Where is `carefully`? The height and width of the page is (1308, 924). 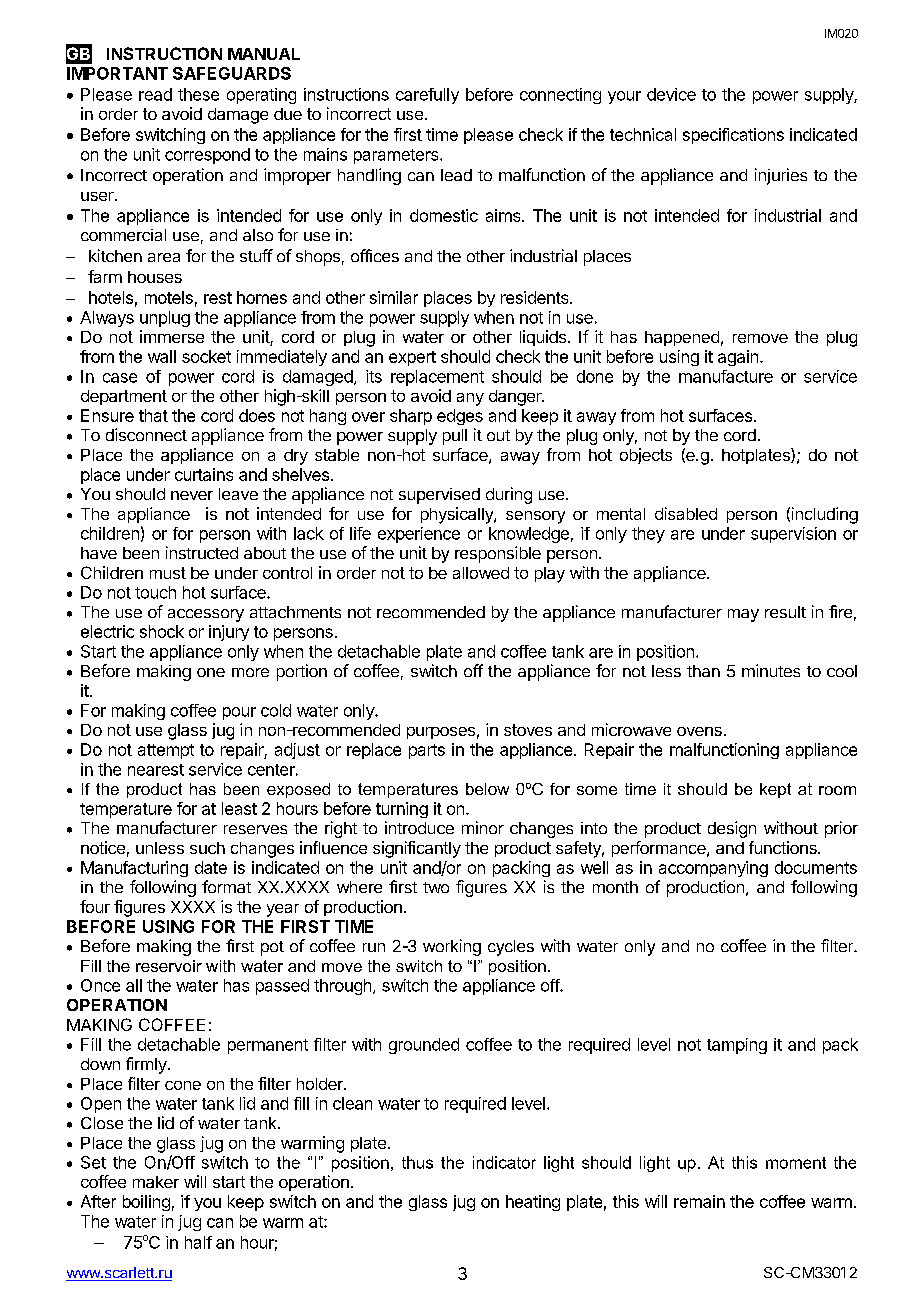 carefully is located at coordinates (427, 96).
